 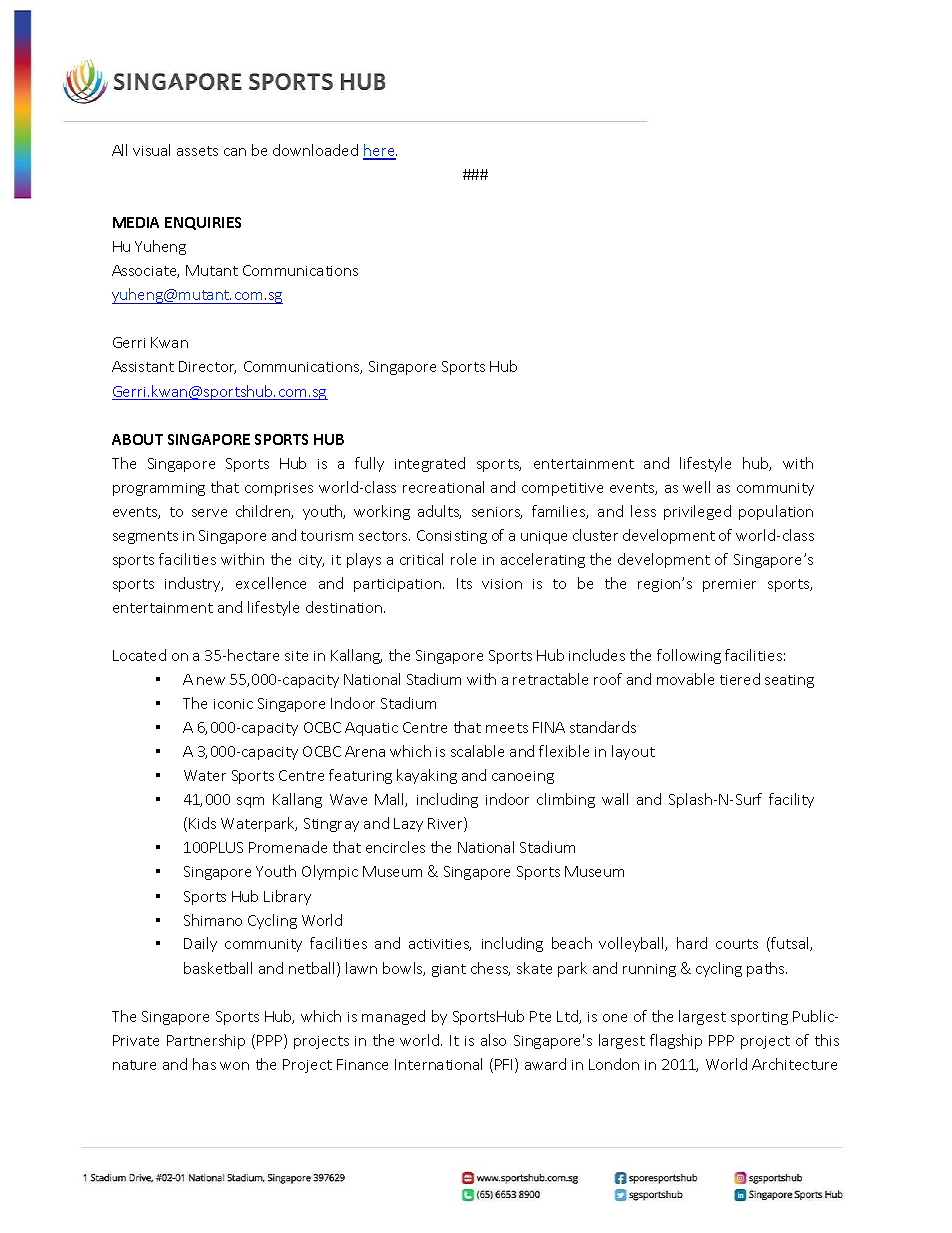 What do you see at coordinates (696, 487) in the screenshot?
I see `well` at bounding box center [696, 487].
